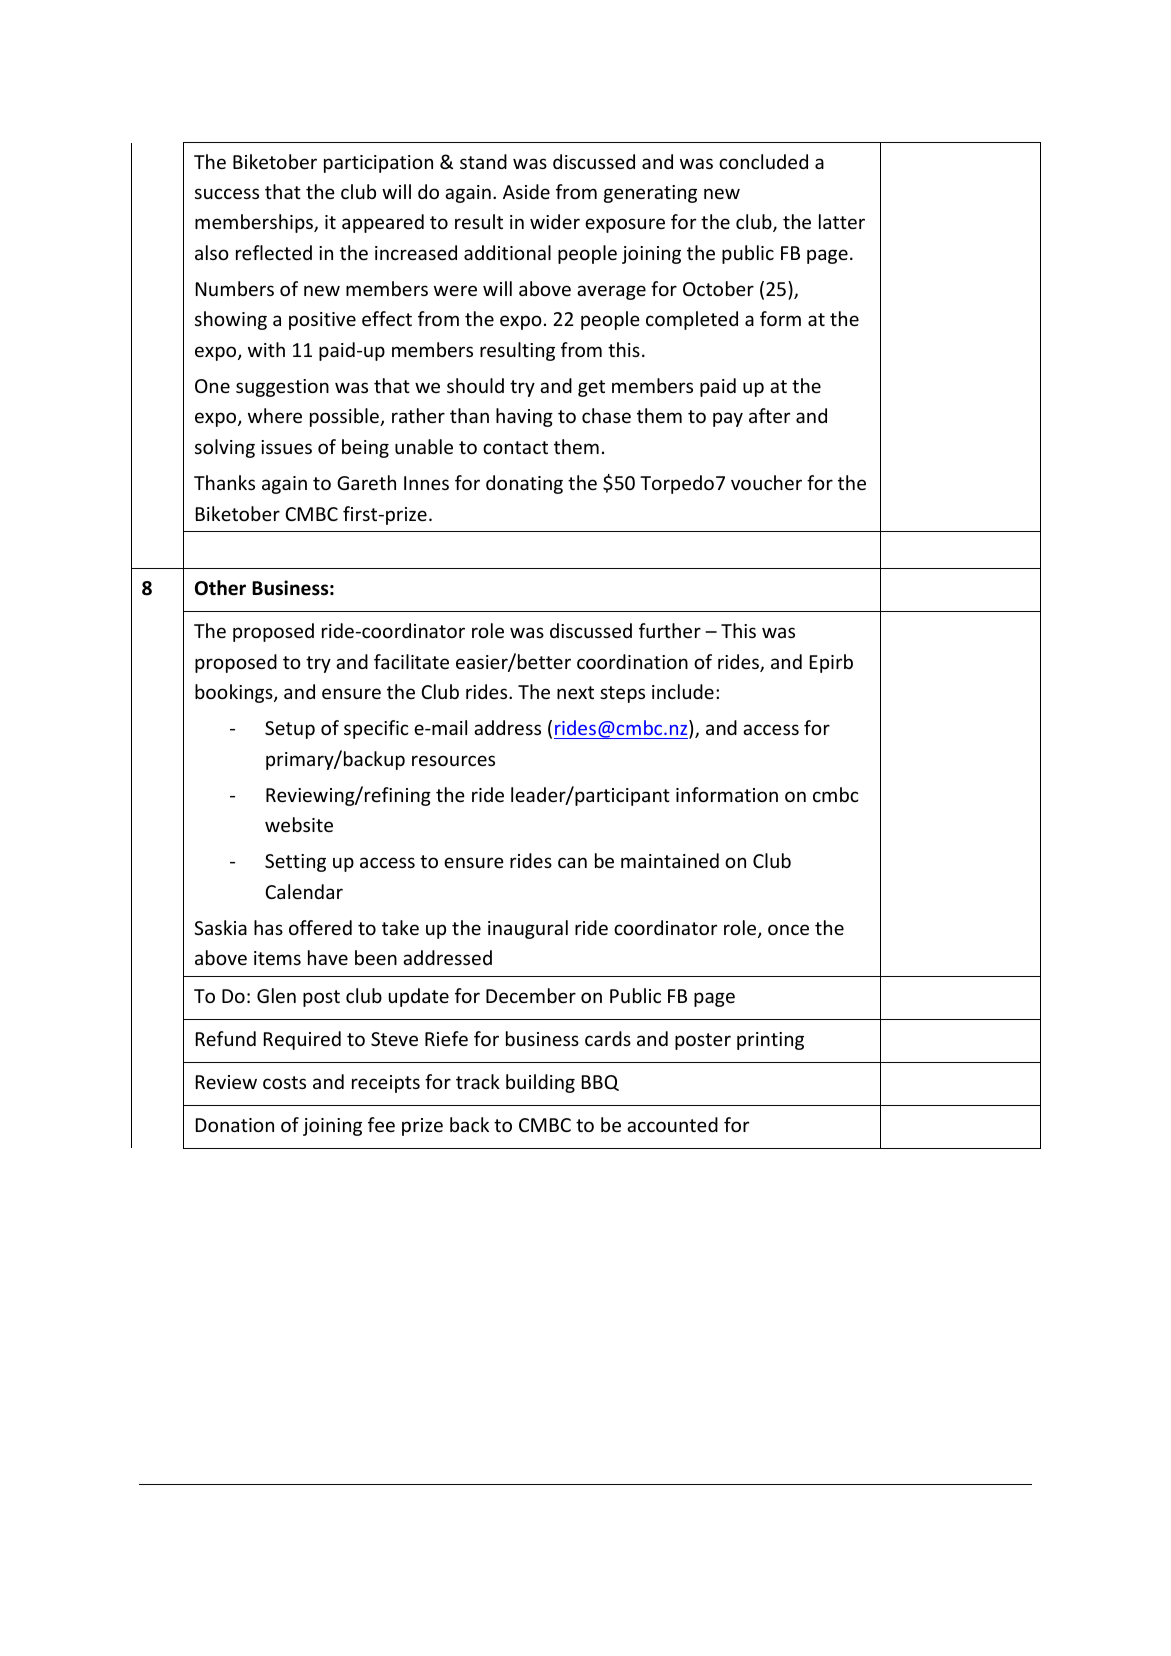  I want to click on concluded, so click(763, 161).
